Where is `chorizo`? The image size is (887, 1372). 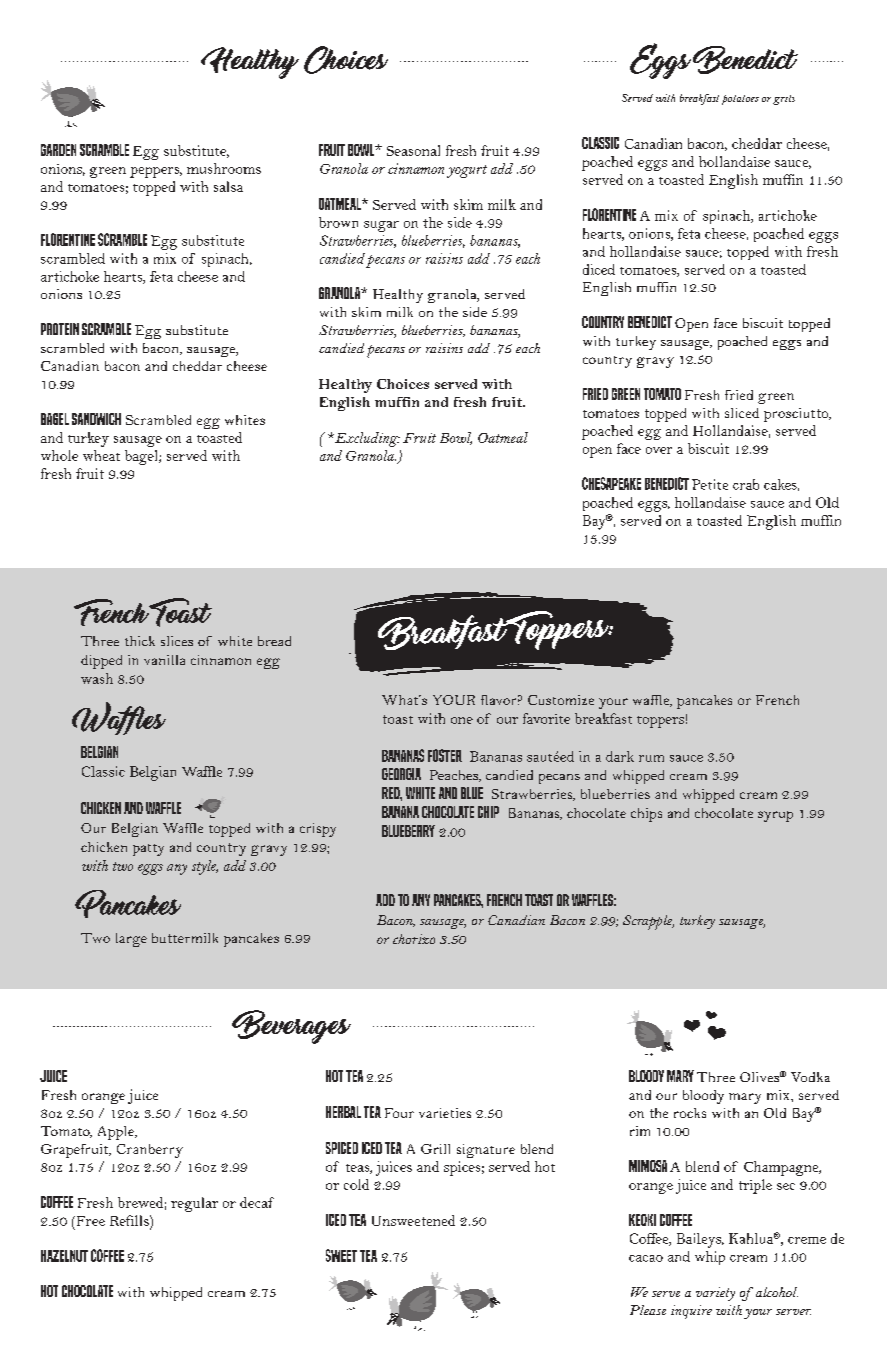
chorizo is located at coordinates (414, 939).
